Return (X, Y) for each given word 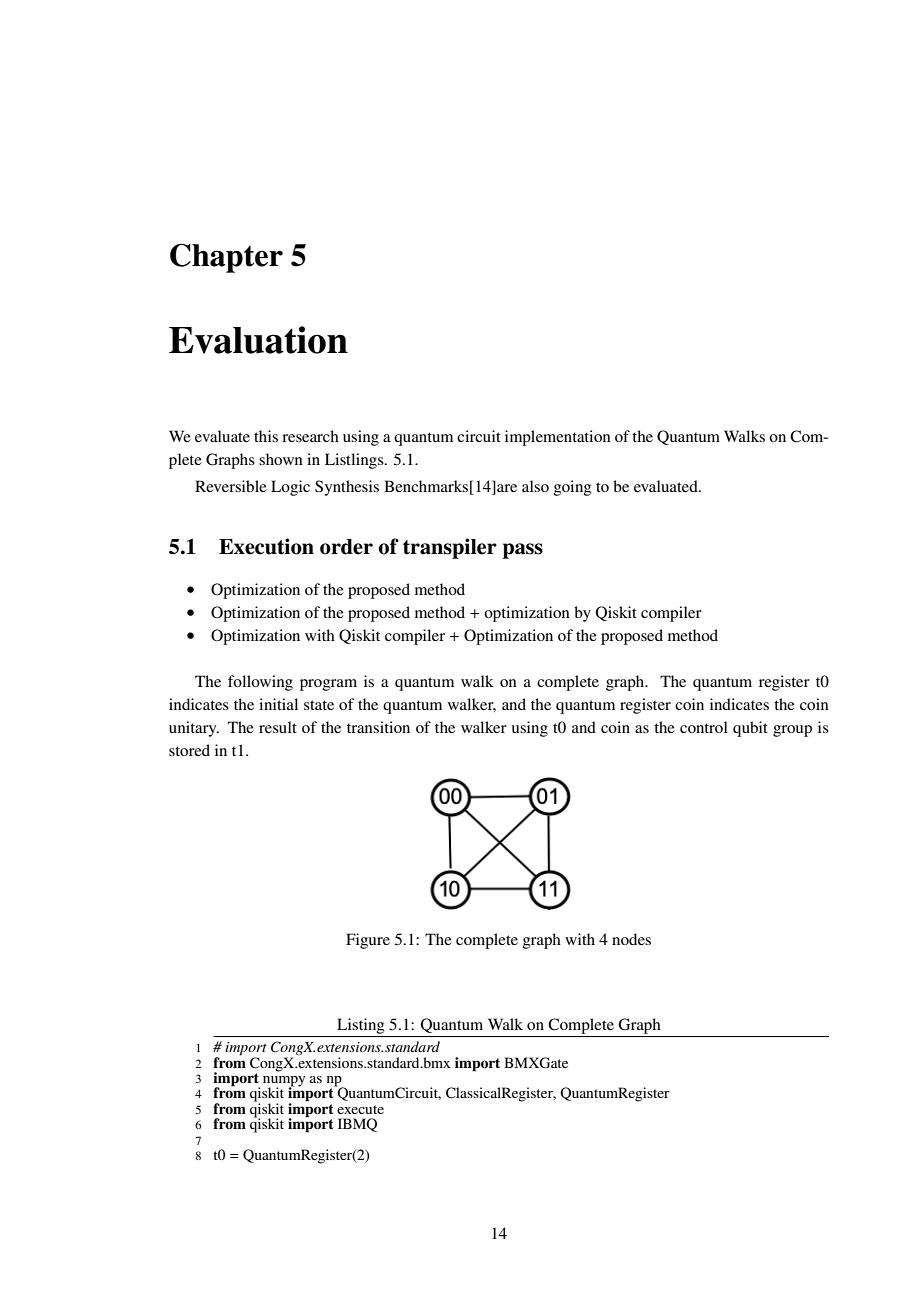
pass (523, 551)
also (535, 486)
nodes (631, 939)
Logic (290, 488)
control (704, 727)
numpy (284, 1082)
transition (378, 727)
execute (360, 1109)
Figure (368, 941)
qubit (750, 729)
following (260, 683)
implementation (558, 438)
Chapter (226, 258)
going (573, 488)
